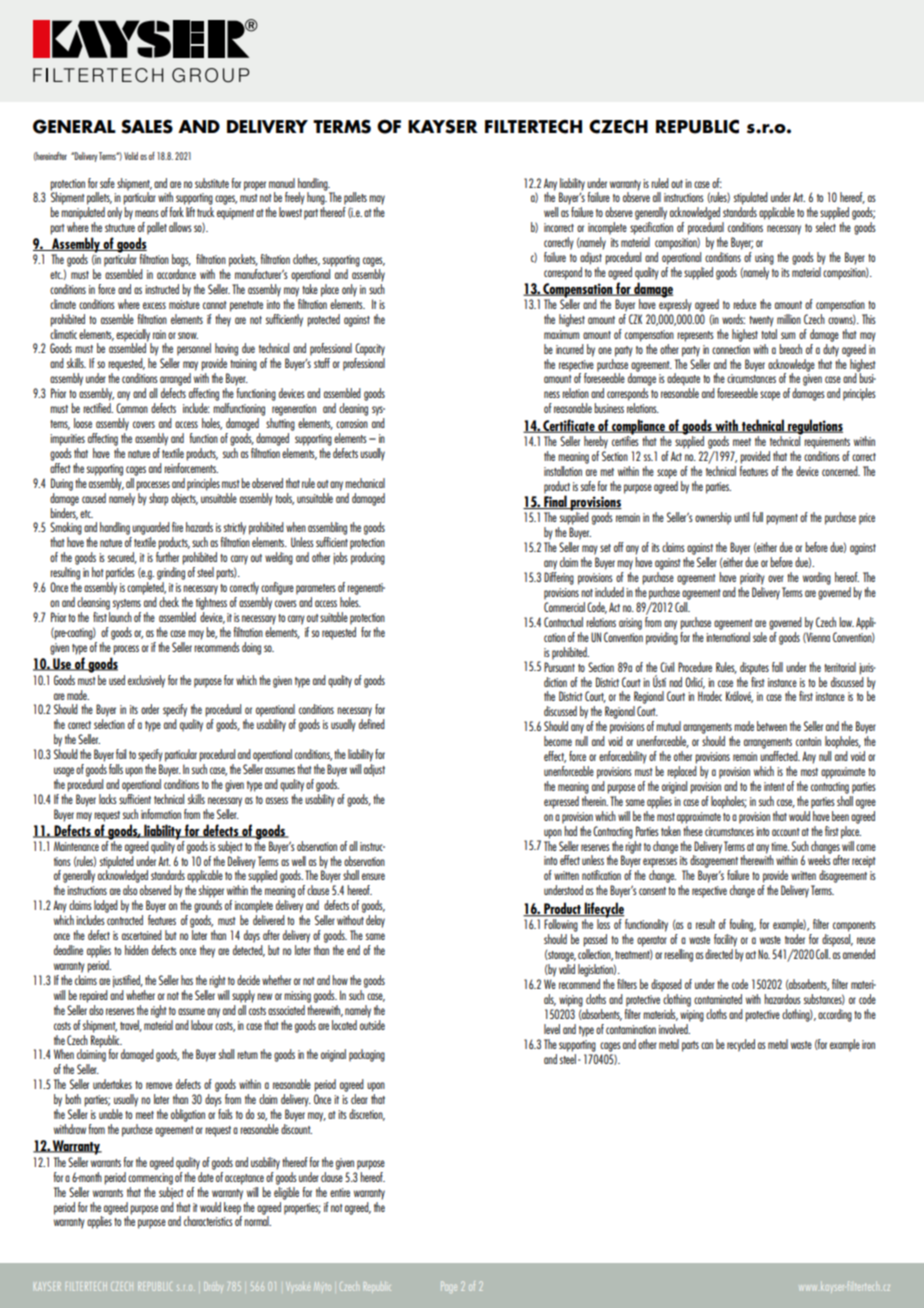  What do you see at coordinates (147, 213) in the screenshot?
I see `means` at bounding box center [147, 213].
